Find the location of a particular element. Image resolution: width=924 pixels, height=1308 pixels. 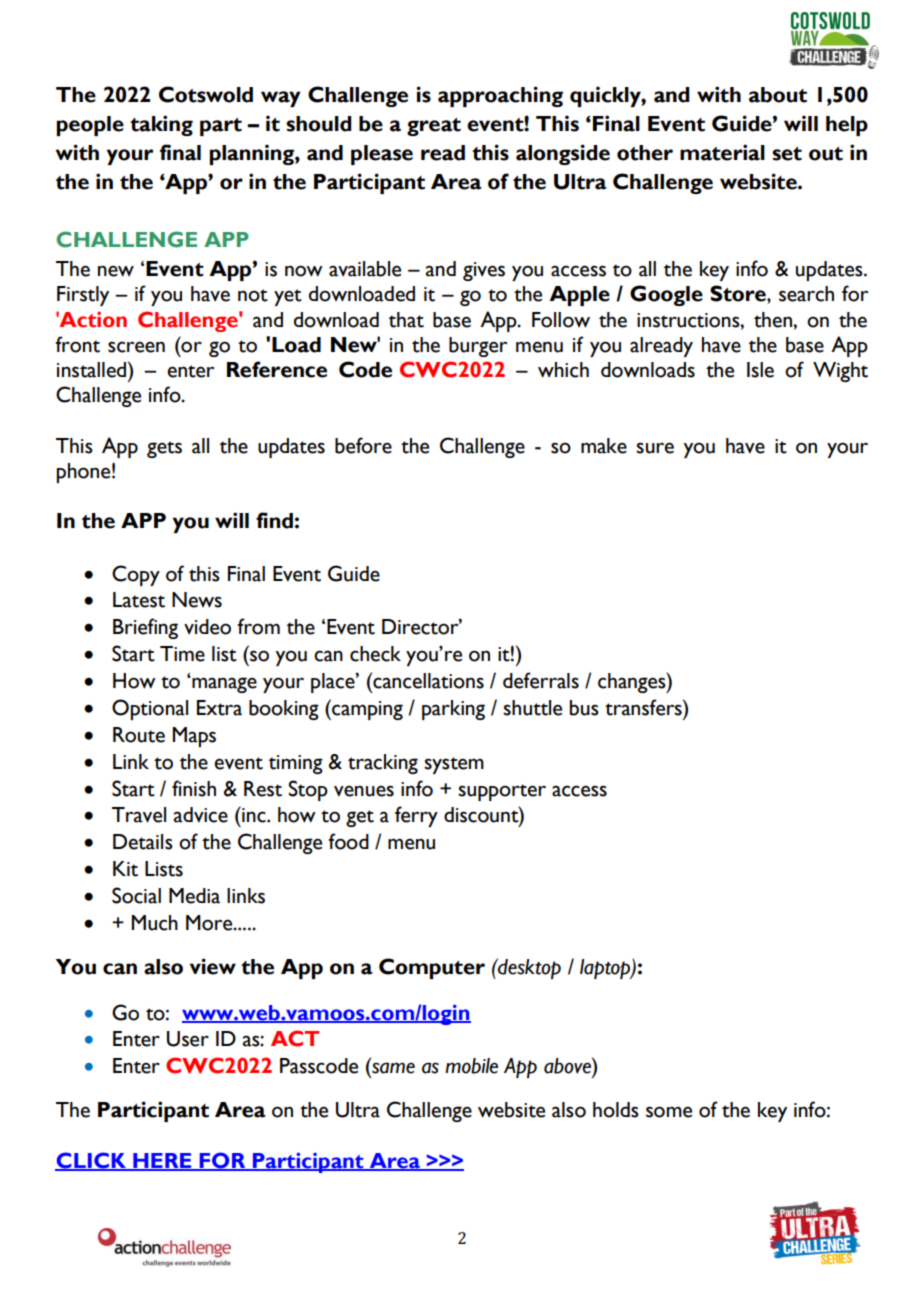

Briefing is located at coordinates (145, 628).
